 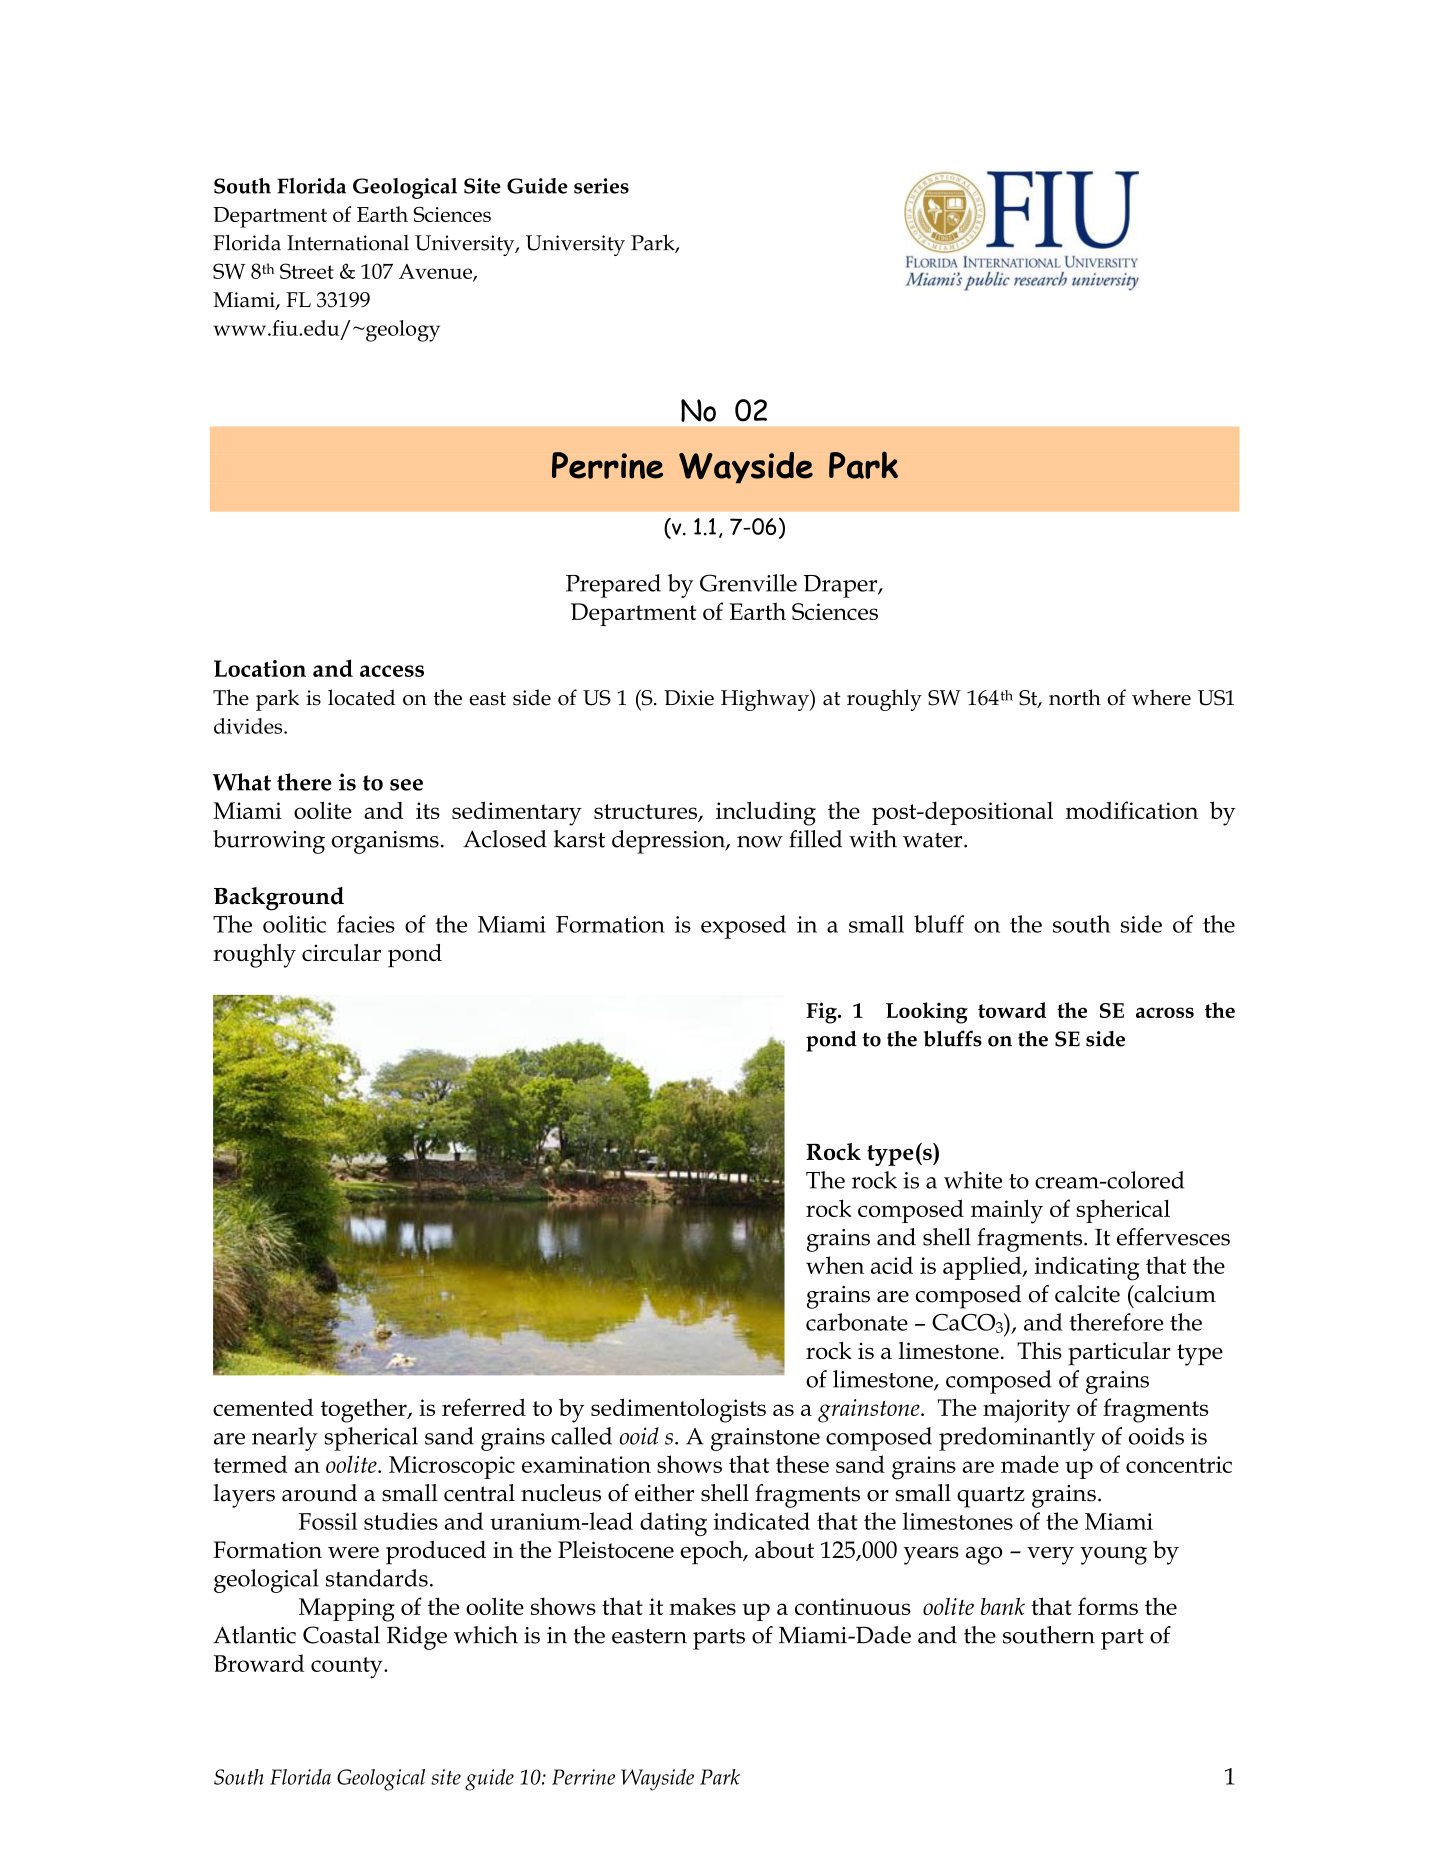 What do you see at coordinates (1012, 1010) in the screenshot?
I see `toward` at bounding box center [1012, 1010].
